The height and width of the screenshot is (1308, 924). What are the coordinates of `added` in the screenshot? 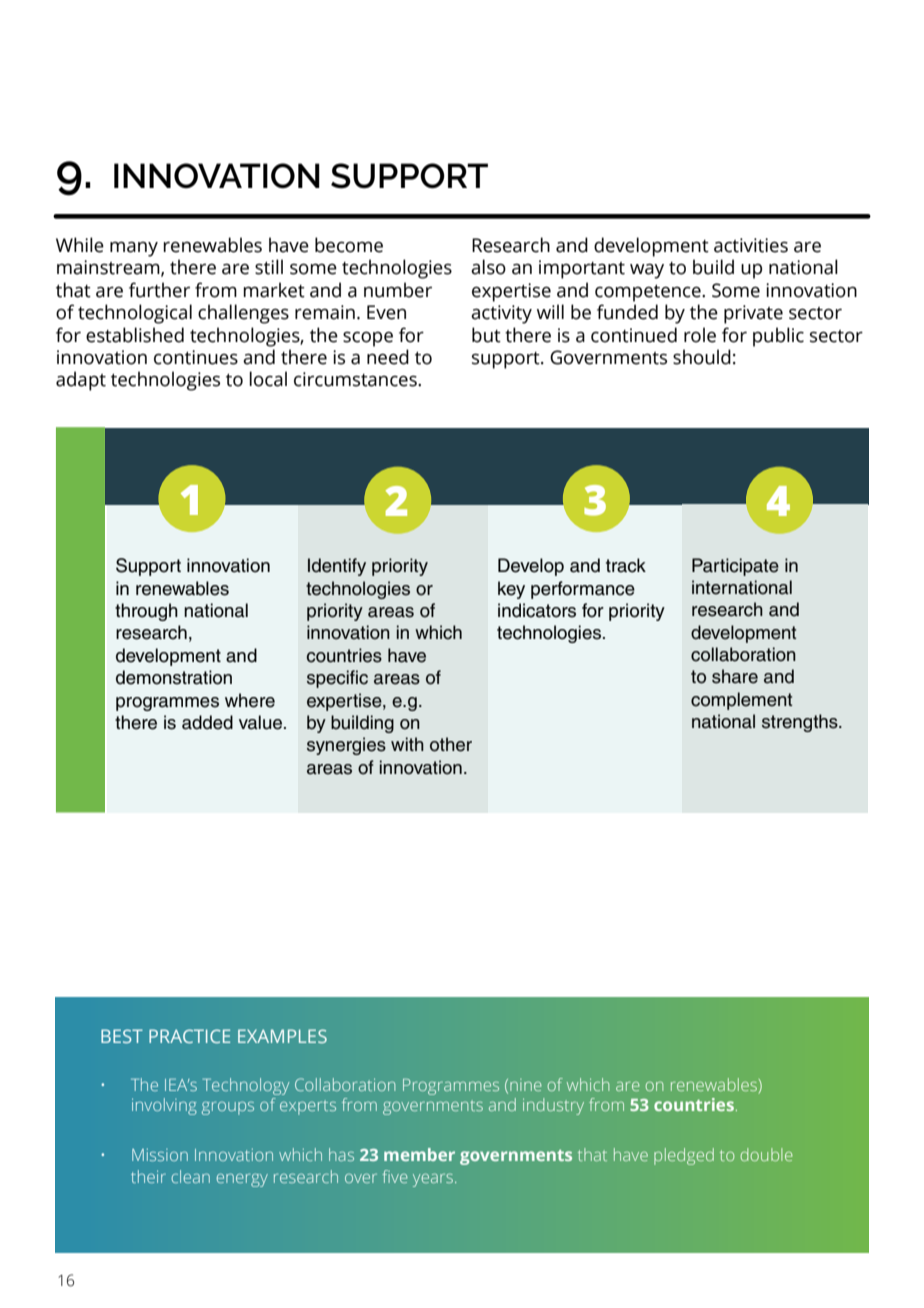 It's located at (207, 722).
